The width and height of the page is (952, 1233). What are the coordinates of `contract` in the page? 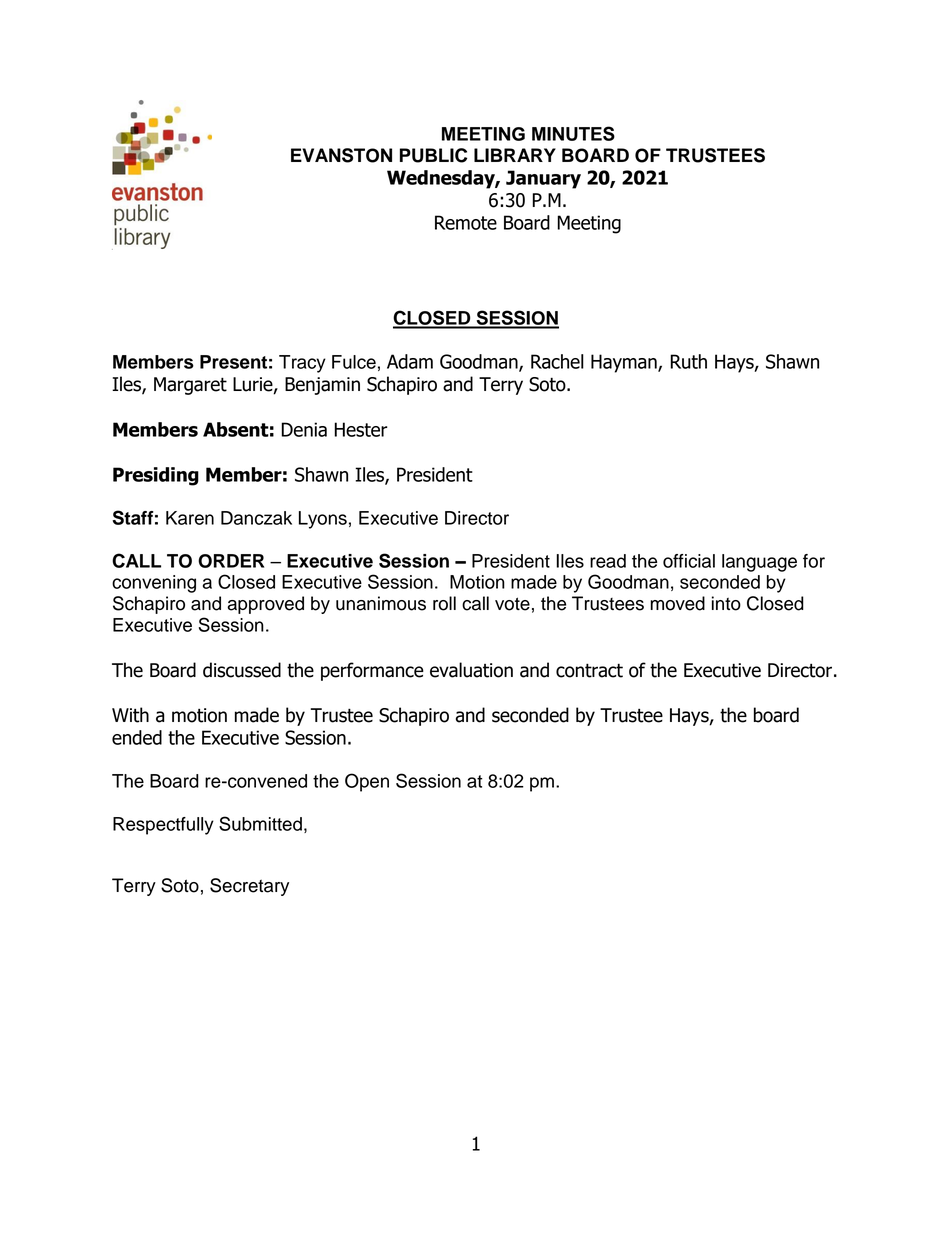 It's located at (589, 670).
